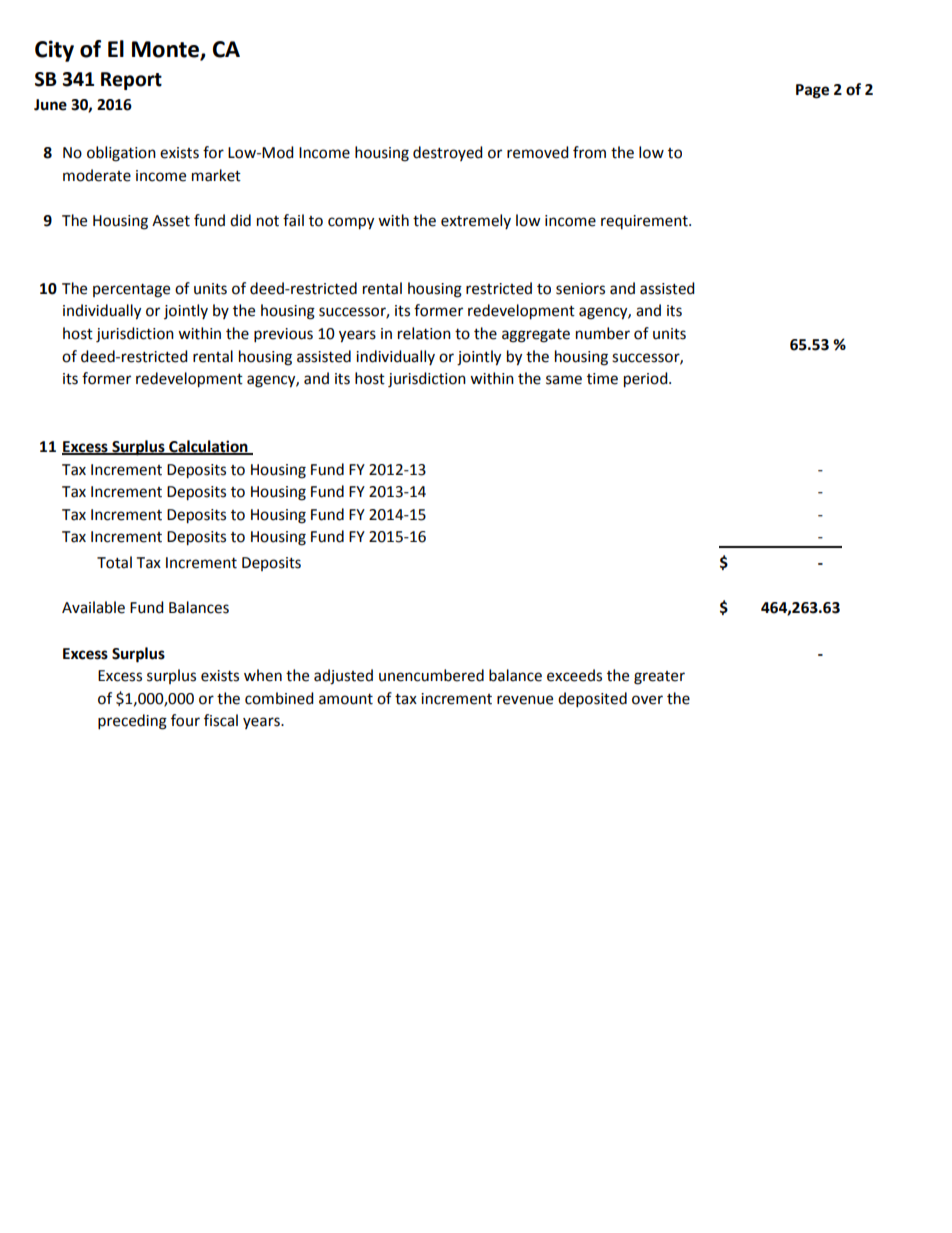 The height and width of the image is (1233, 952). Describe the element at coordinates (424, 333) in the image. I see `relation` at that location.
